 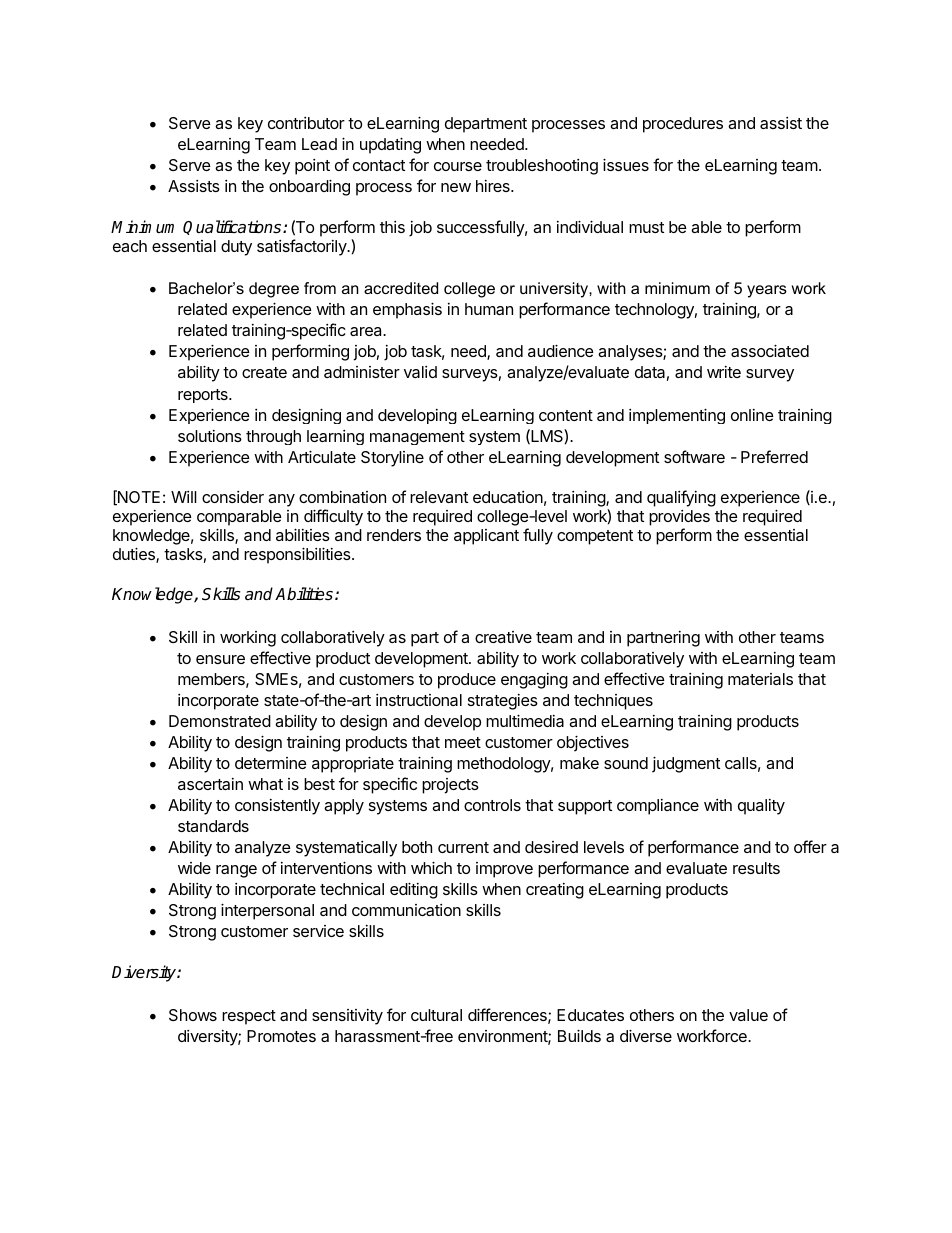 What do you see at coordinates (436, 1015) in the screenshot?
I see `cultural` at bounding box center [436, 1015].
